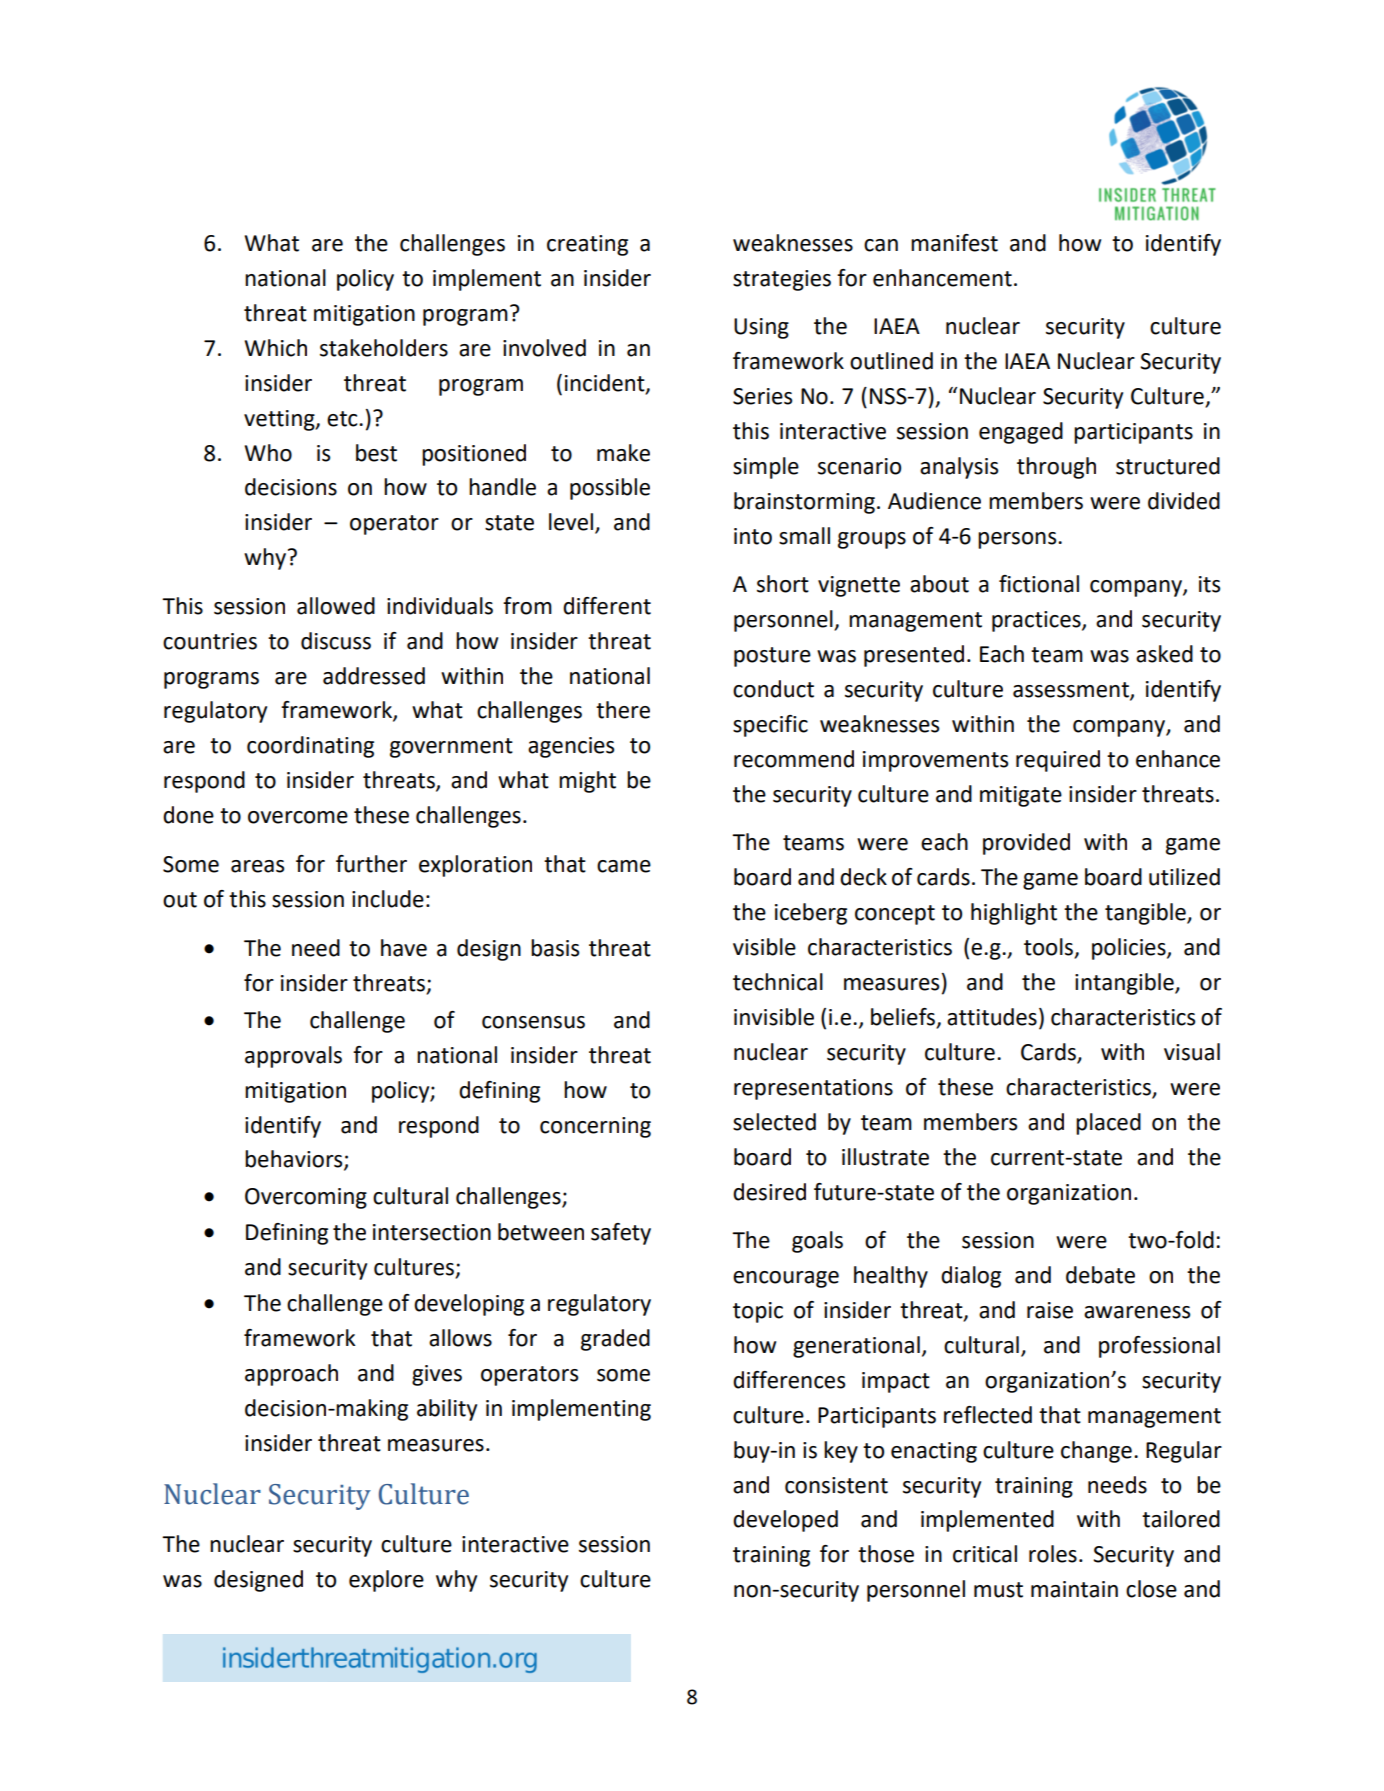  What do you see at coordinates (275, 348) in the document?
I see `Which` at bounding box center [275, 348].
